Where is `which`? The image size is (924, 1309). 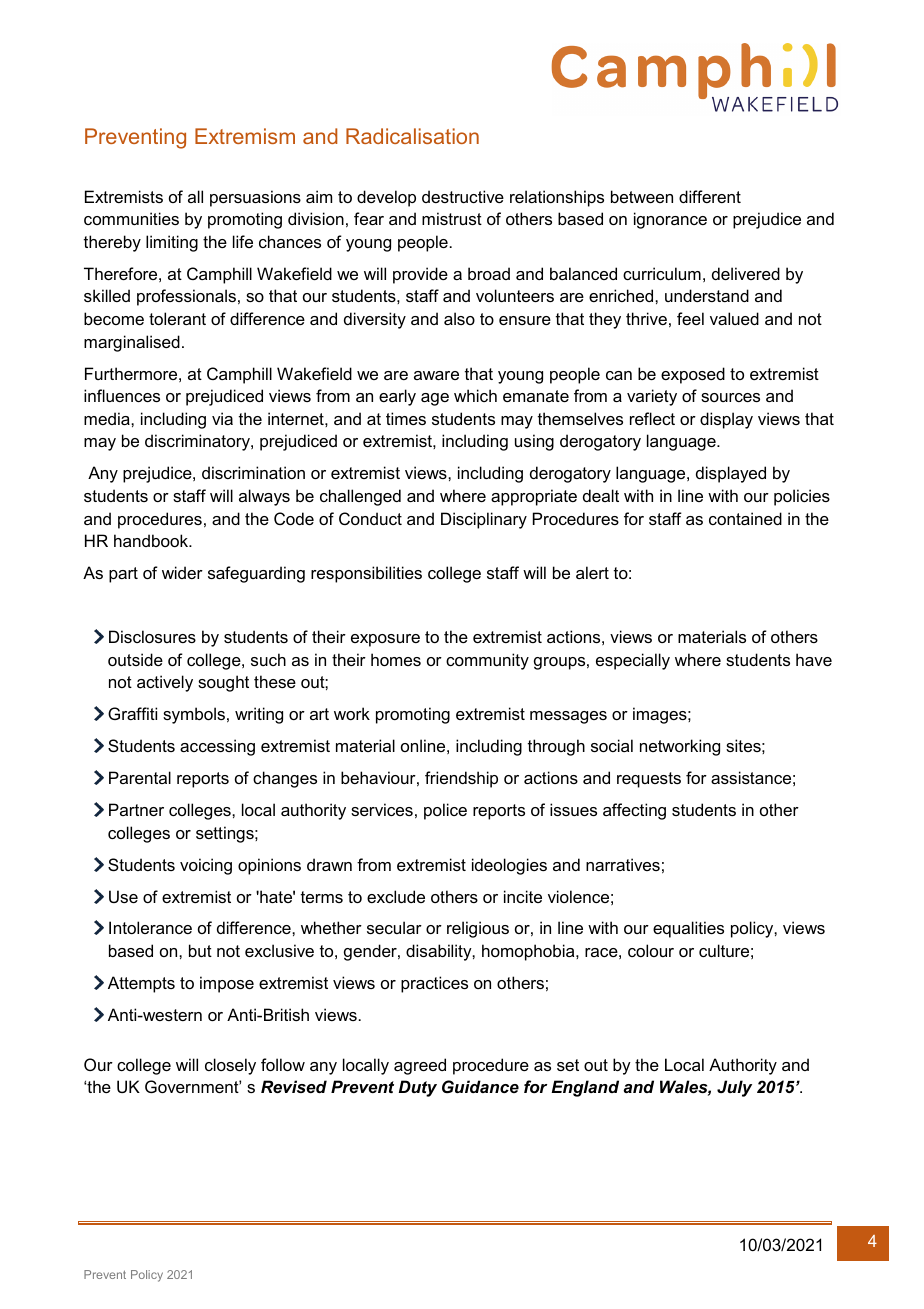 which is located at coordinates (475, 395).
